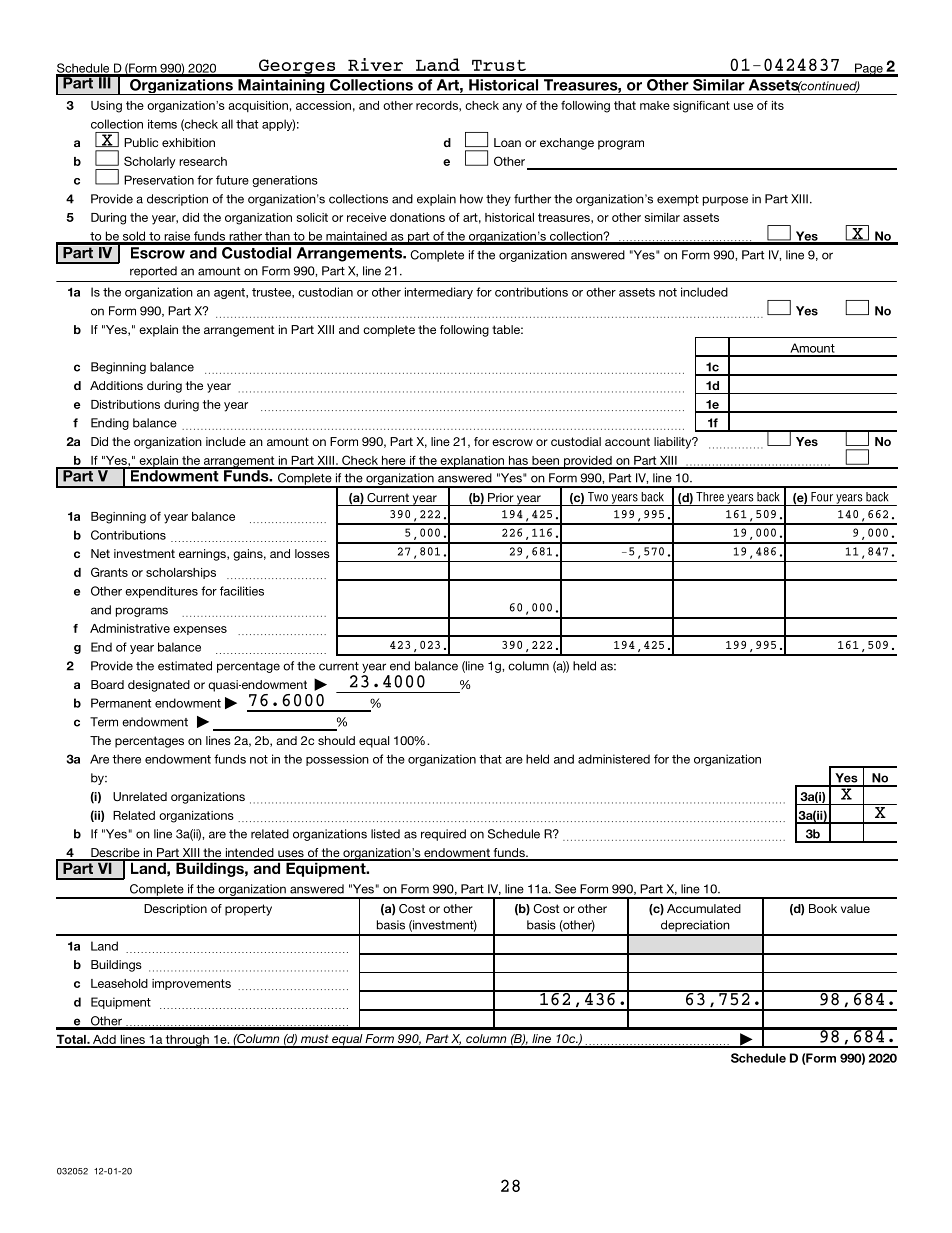 Image resolution: width=952 pixels, height=1233 pixels. What do you see at coordinates (725, 201) in the screenshot?
I see `purpose` at bounding box center [725, 201].
